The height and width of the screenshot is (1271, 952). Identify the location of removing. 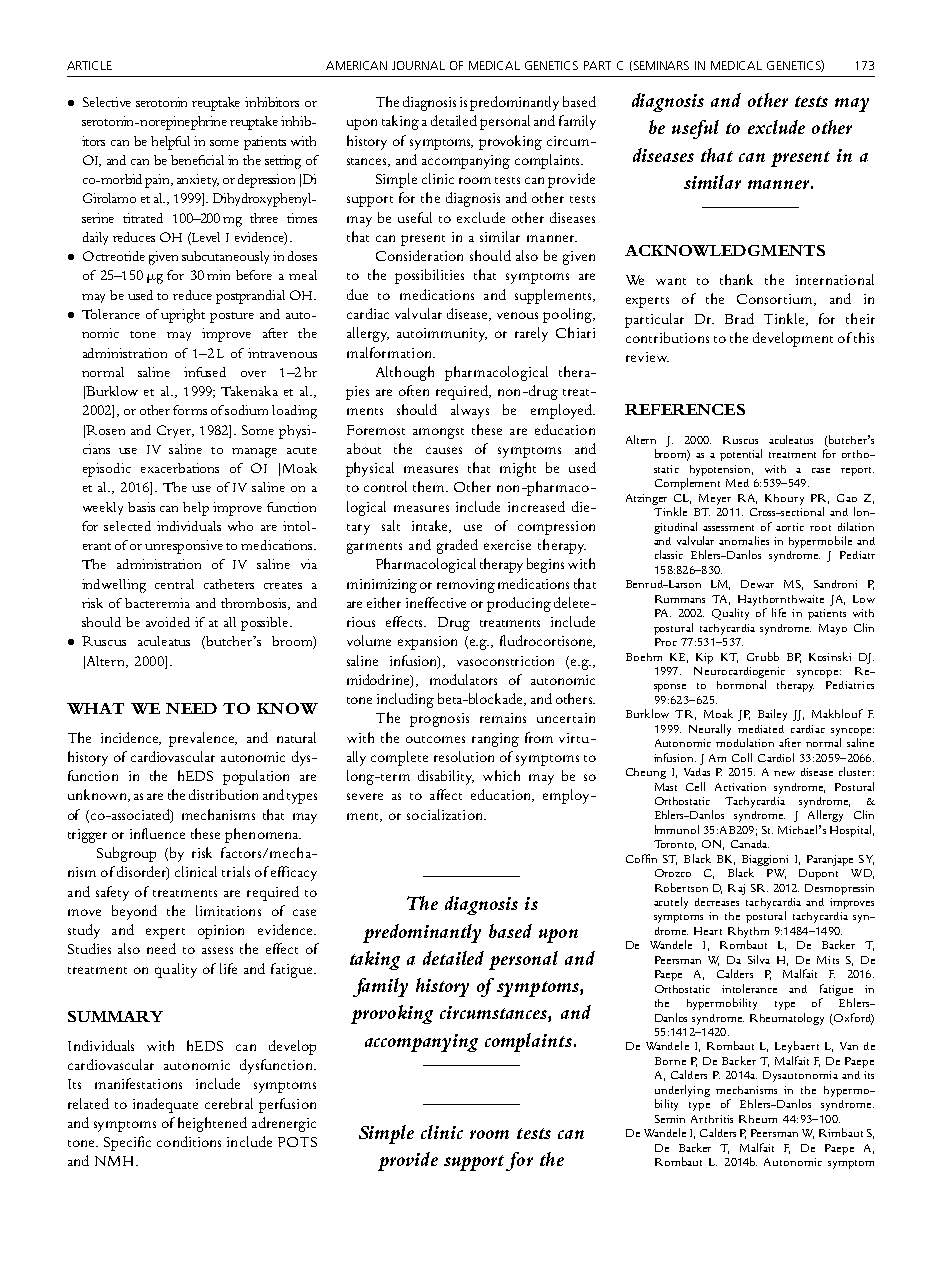
(466, 586).
